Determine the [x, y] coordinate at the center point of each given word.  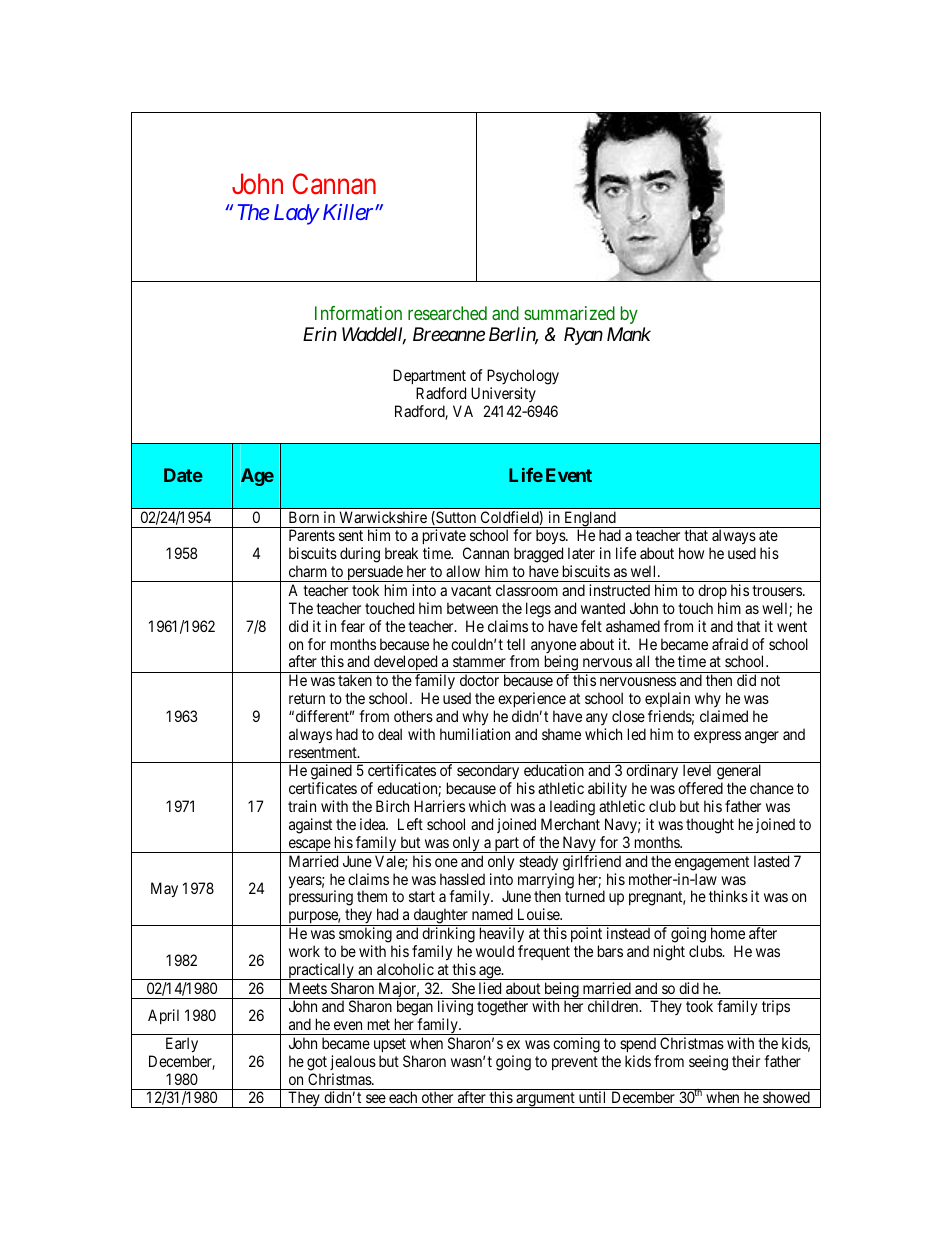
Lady [296, 214]
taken [355, 680]
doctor [479, 680]
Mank [629, 334]
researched [447, 313]
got [317, 1063]
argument [545, 1100]
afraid [730, 644]
